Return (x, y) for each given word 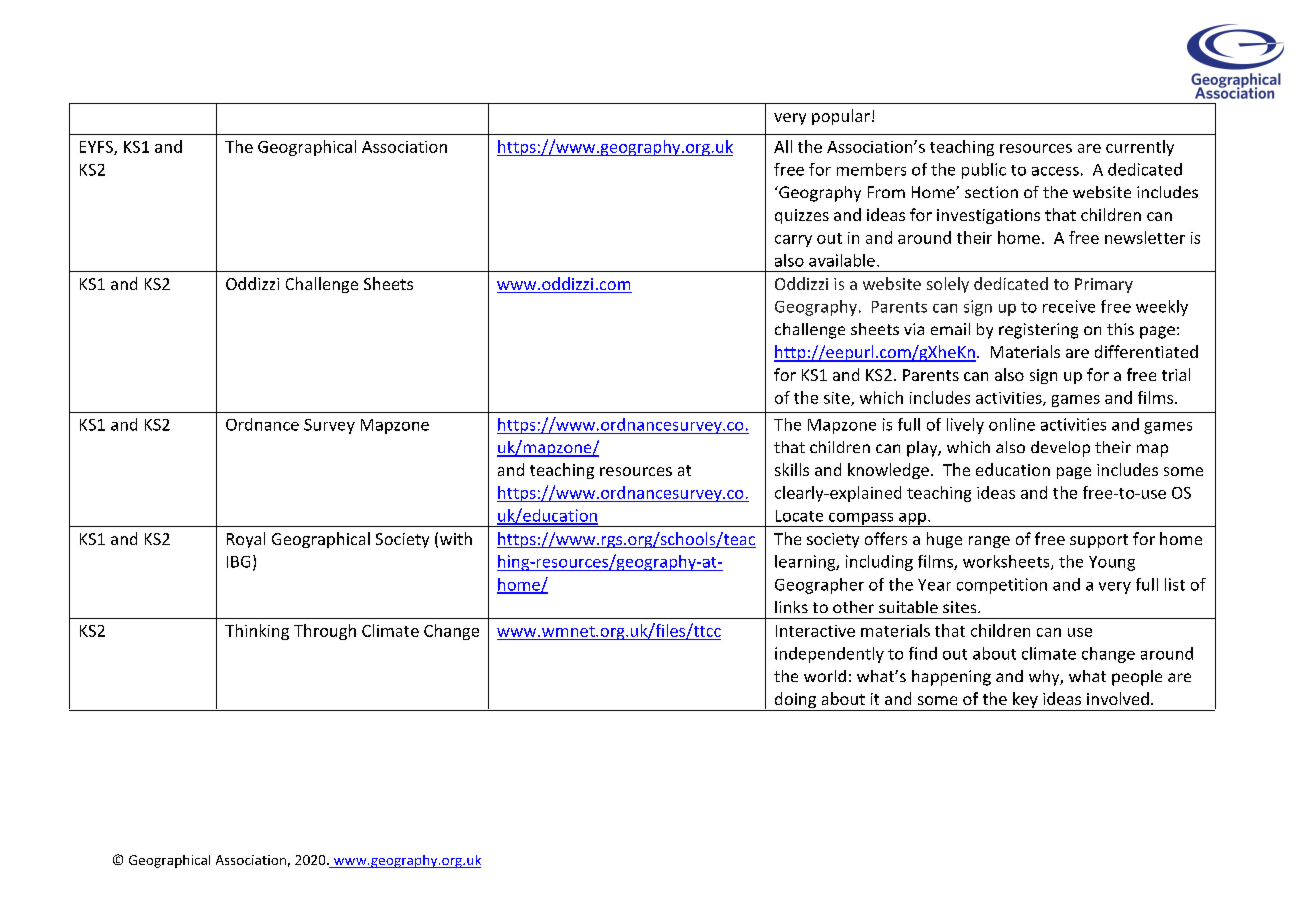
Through (325, 632)
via (914, 329)
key (1025, 701)
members (871, 169)
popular (841, 117)
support (1099, 541)
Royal (246, 540)
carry (793, 241)
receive (1069, 306)
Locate (799, 516)
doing (795, 701)
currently (1140, 148)
